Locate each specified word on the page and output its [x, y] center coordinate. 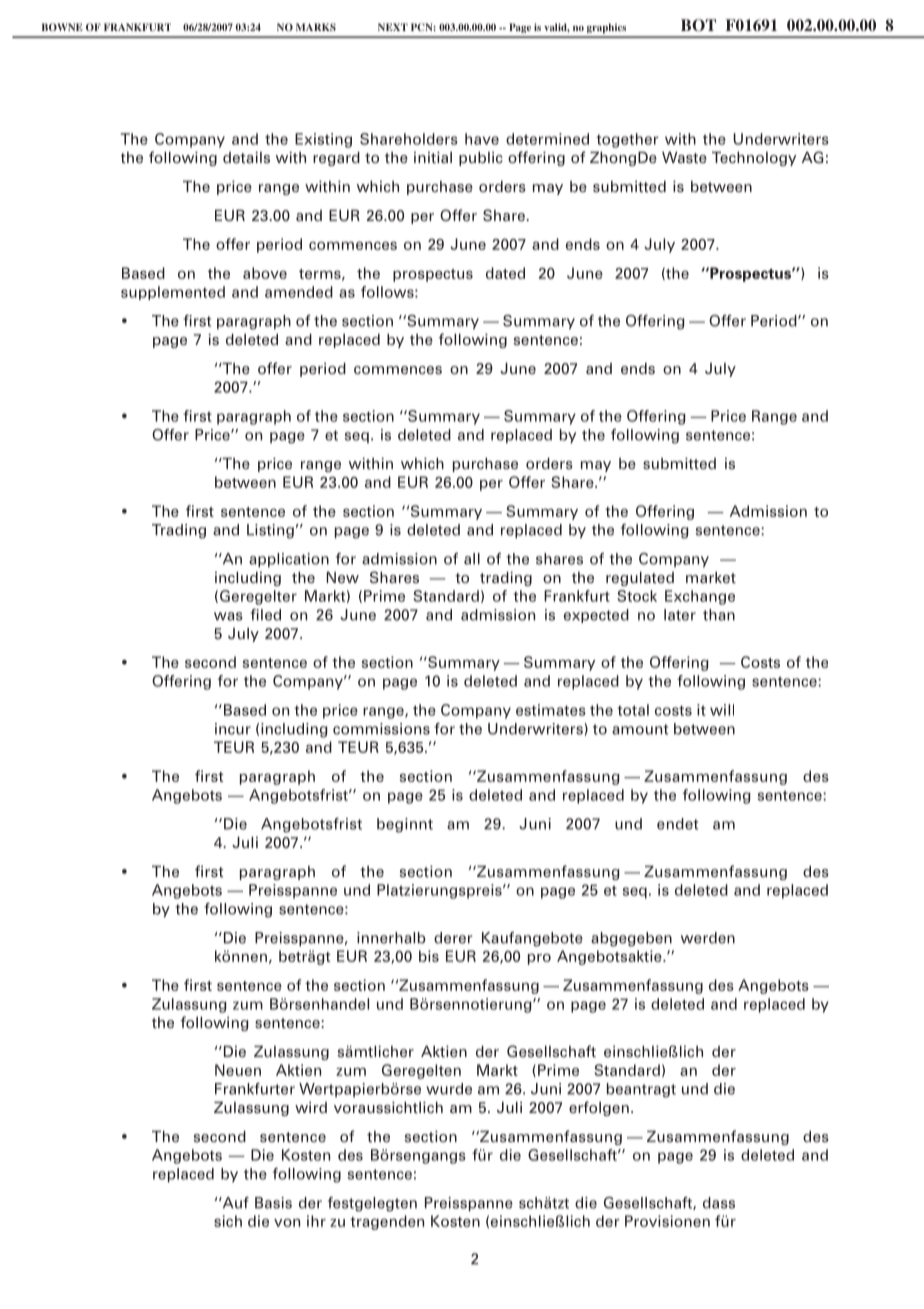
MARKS [316, 27]
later [680, 615]
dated [505, 273]
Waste [684, 157]
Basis [273, 1203]
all [472, 559]
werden [708, 938]
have [482, 139]
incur [233, 729]
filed [265, 615]
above [265, 273]
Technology [754, 159]
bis [429, 956]
